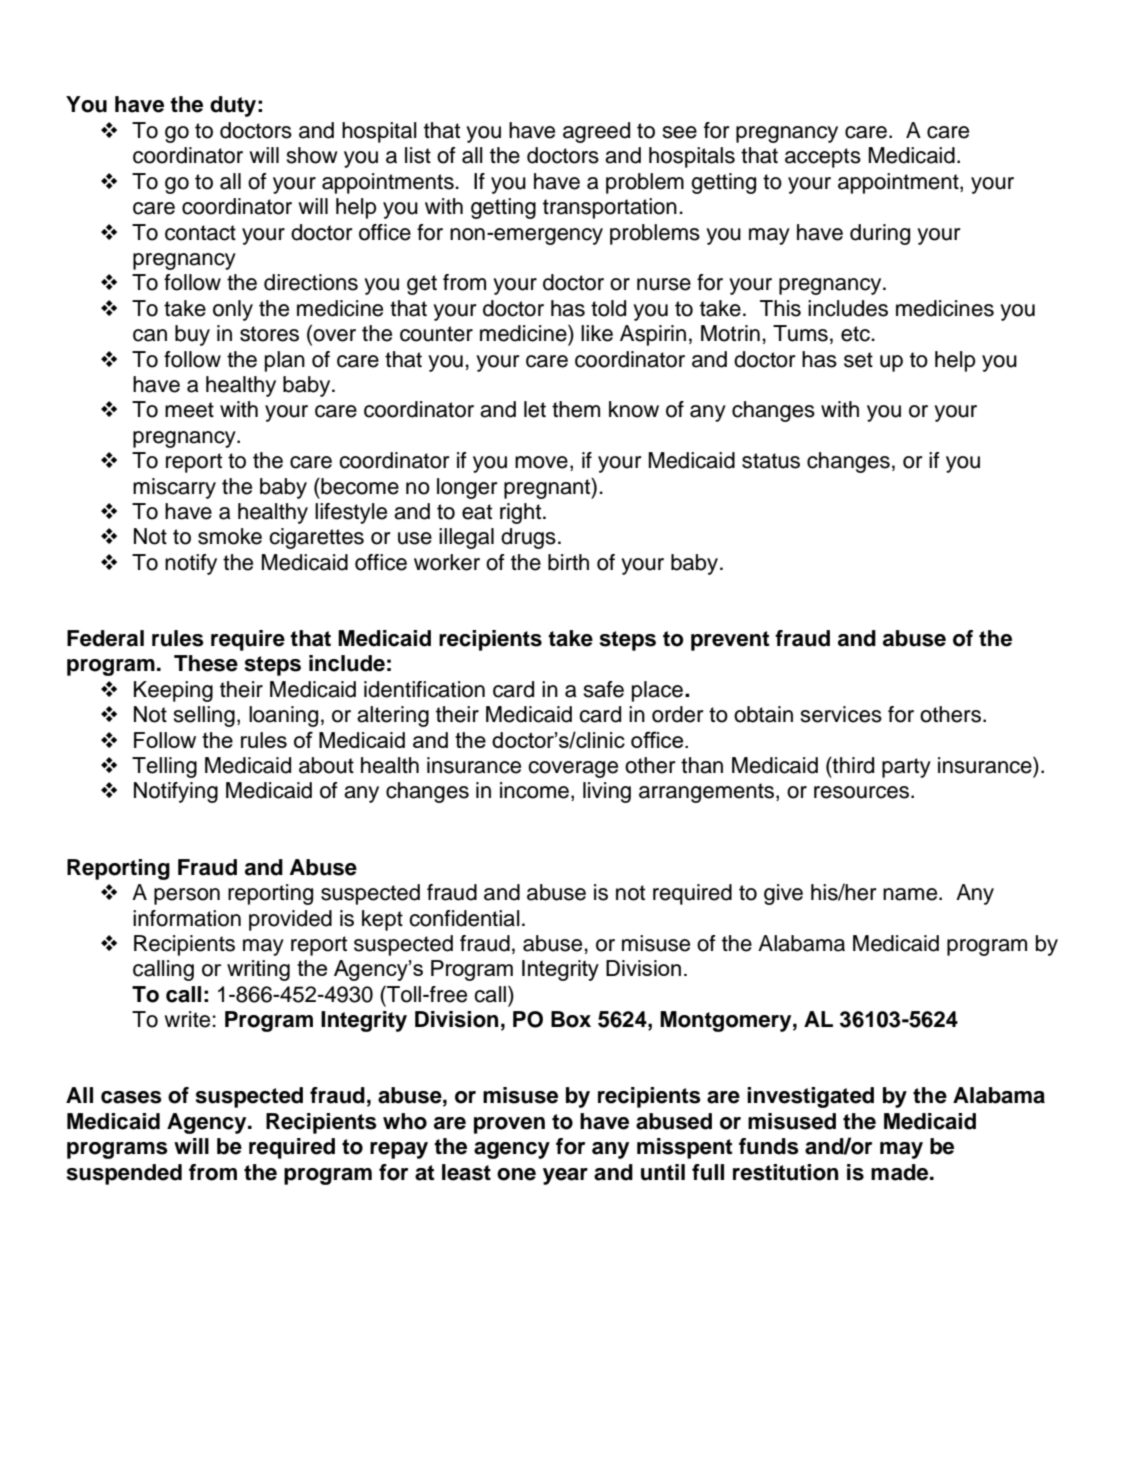 This image has height=1458, width=1127. Describe the element at coordinates (771, 461) in the image. I see `status` at that location.
